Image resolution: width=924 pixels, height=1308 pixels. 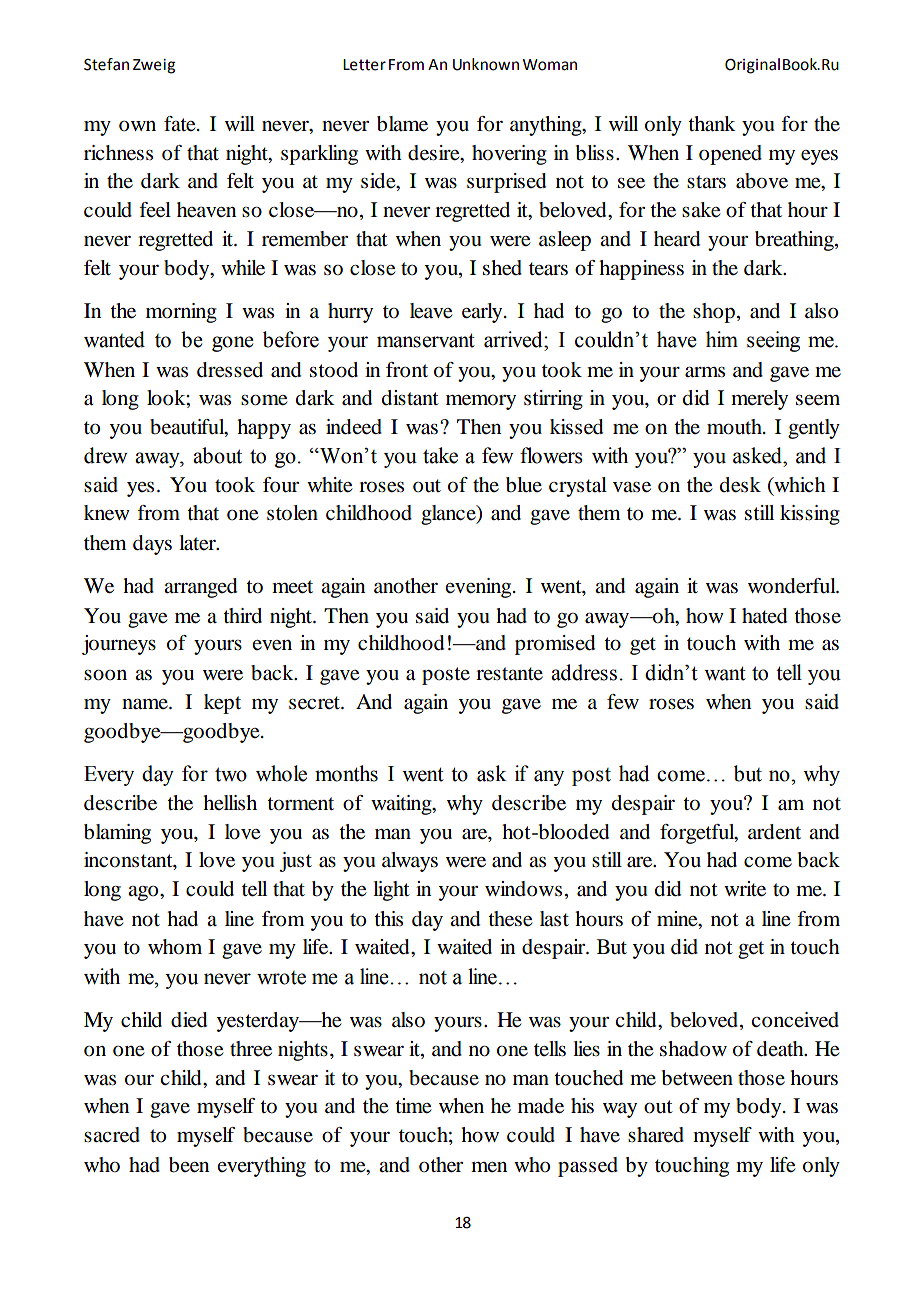 What do you see at coordinates (712, 124) in the screenshot?
I see `thank` at bounding box center [712, 124].
